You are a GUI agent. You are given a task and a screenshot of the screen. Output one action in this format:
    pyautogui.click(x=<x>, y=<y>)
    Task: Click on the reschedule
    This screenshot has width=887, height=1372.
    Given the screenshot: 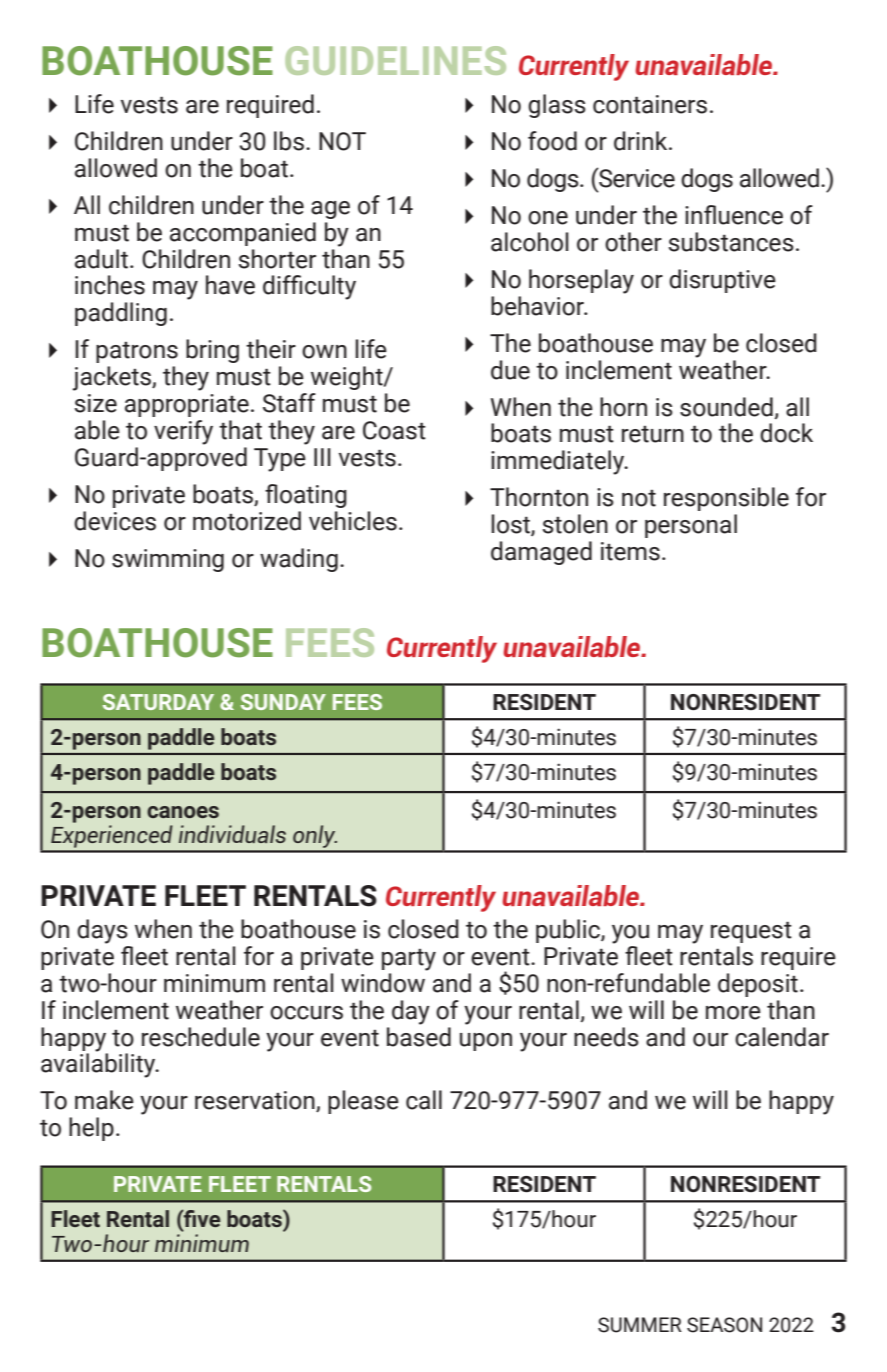 What is the action you would take?
    pyautogui.click(x=201, y=1037)
